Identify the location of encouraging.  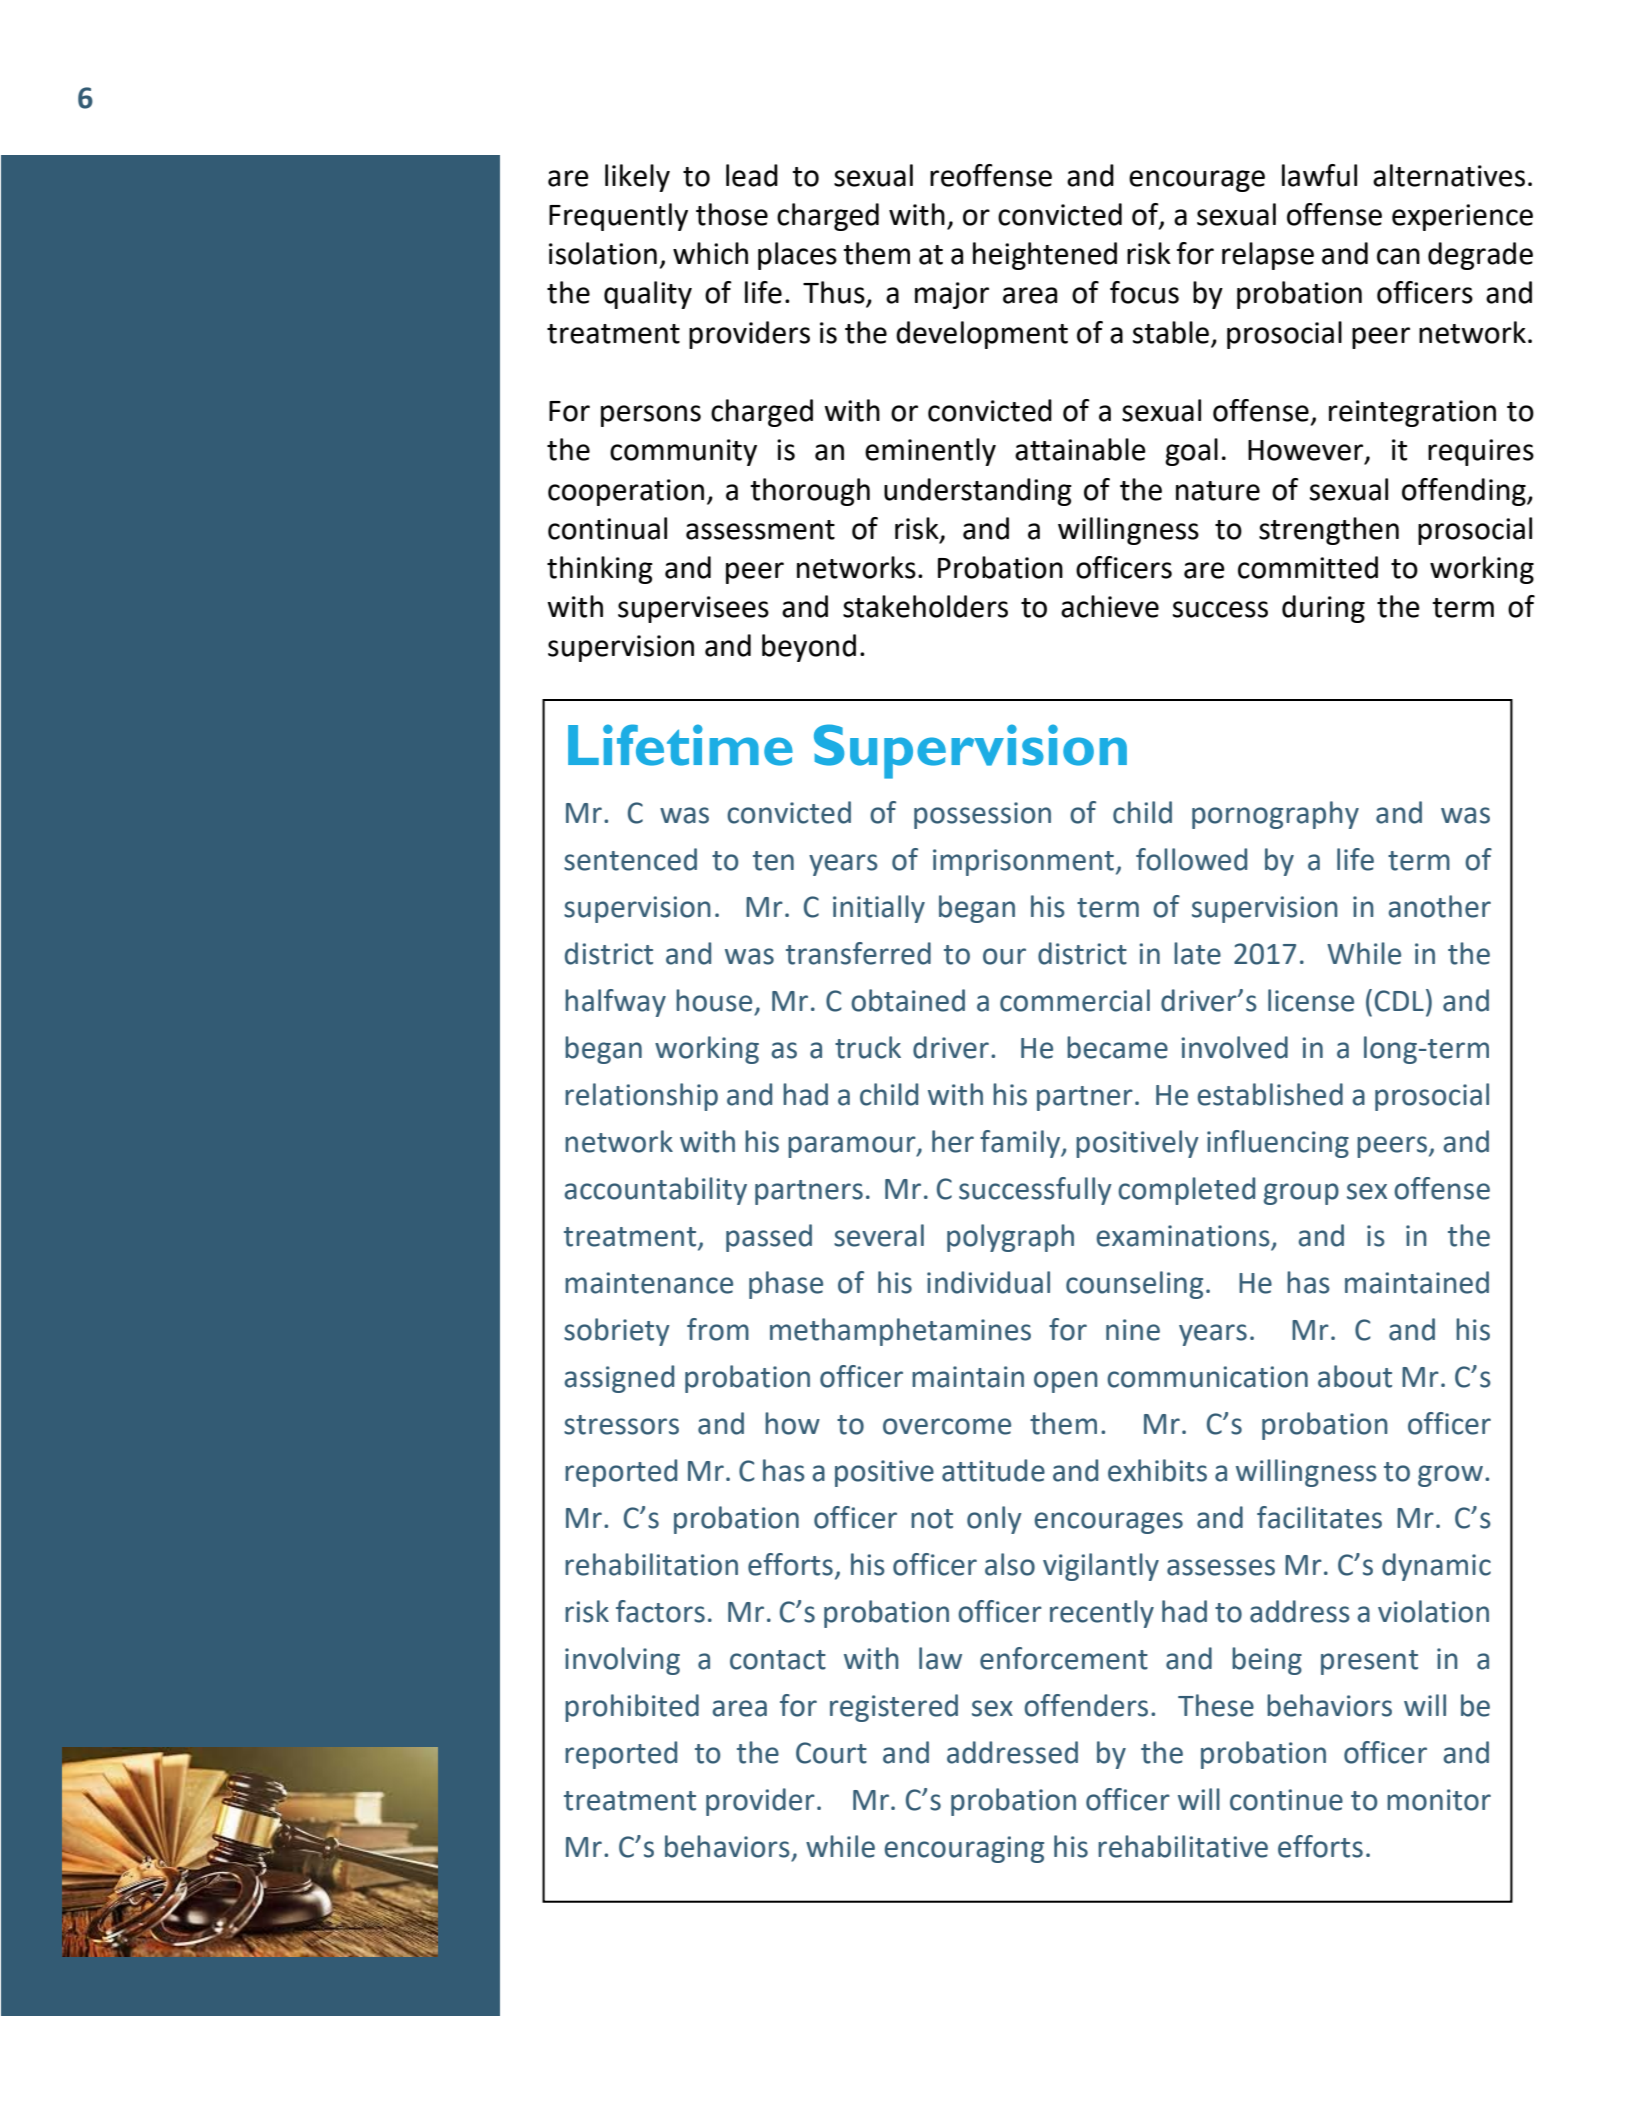
(964, 1849).
